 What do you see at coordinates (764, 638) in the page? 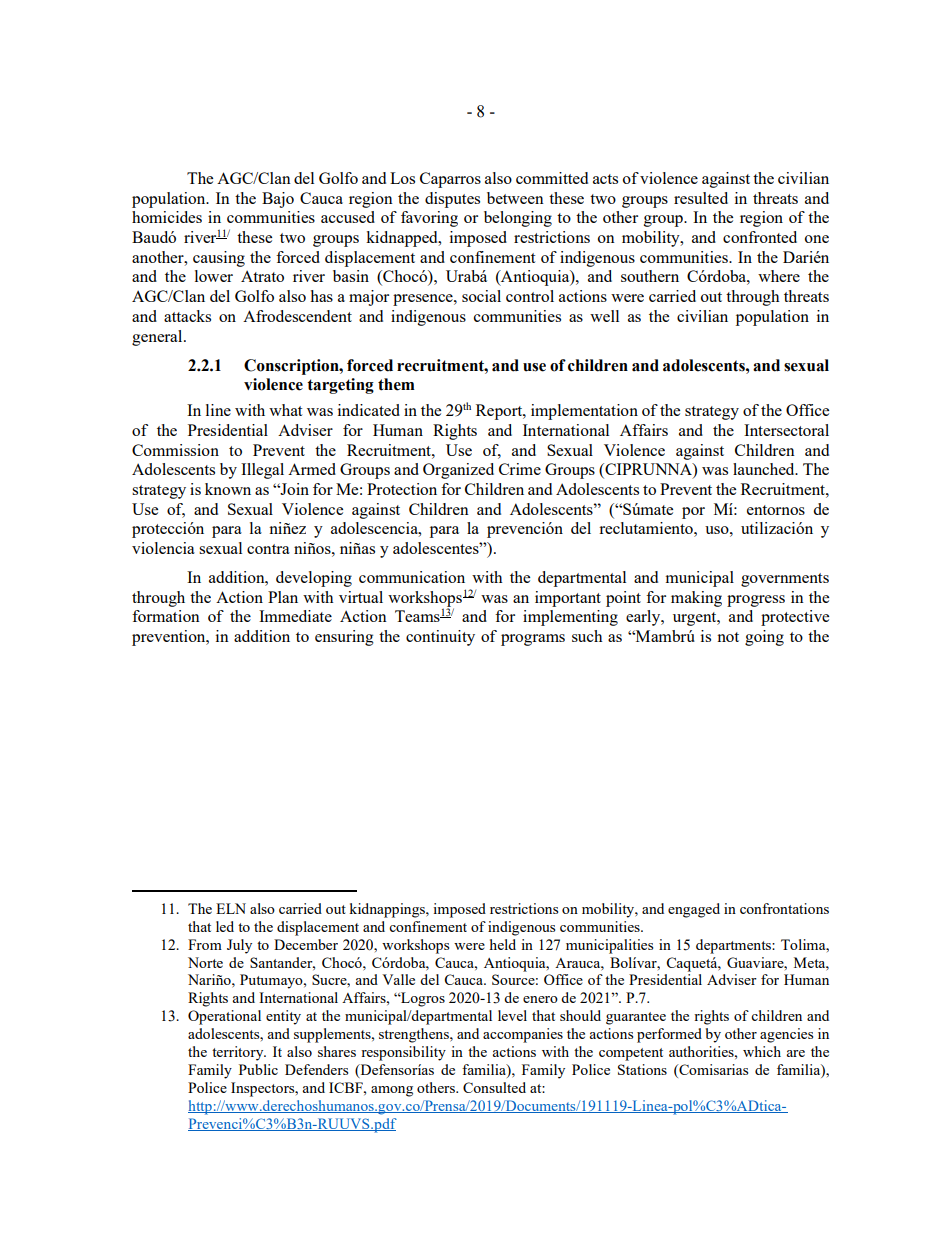
I see `going` at bounding box center [764, 638].
